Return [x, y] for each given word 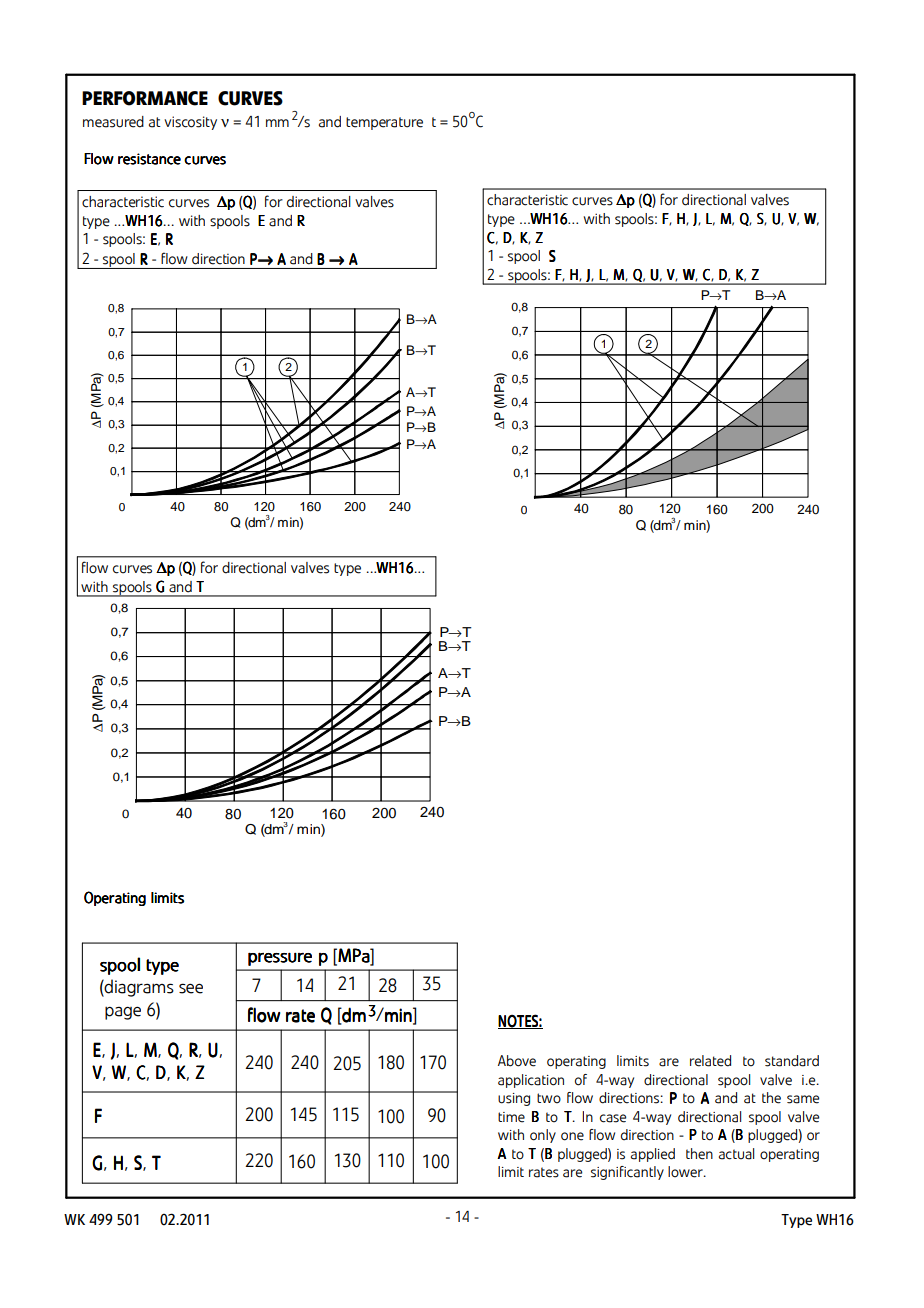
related [710, 1061]
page [123, 1013]
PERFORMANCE [145, 98]
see [191, 988]
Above [517, 1061]
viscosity [190, 123]
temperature [384, 123]
